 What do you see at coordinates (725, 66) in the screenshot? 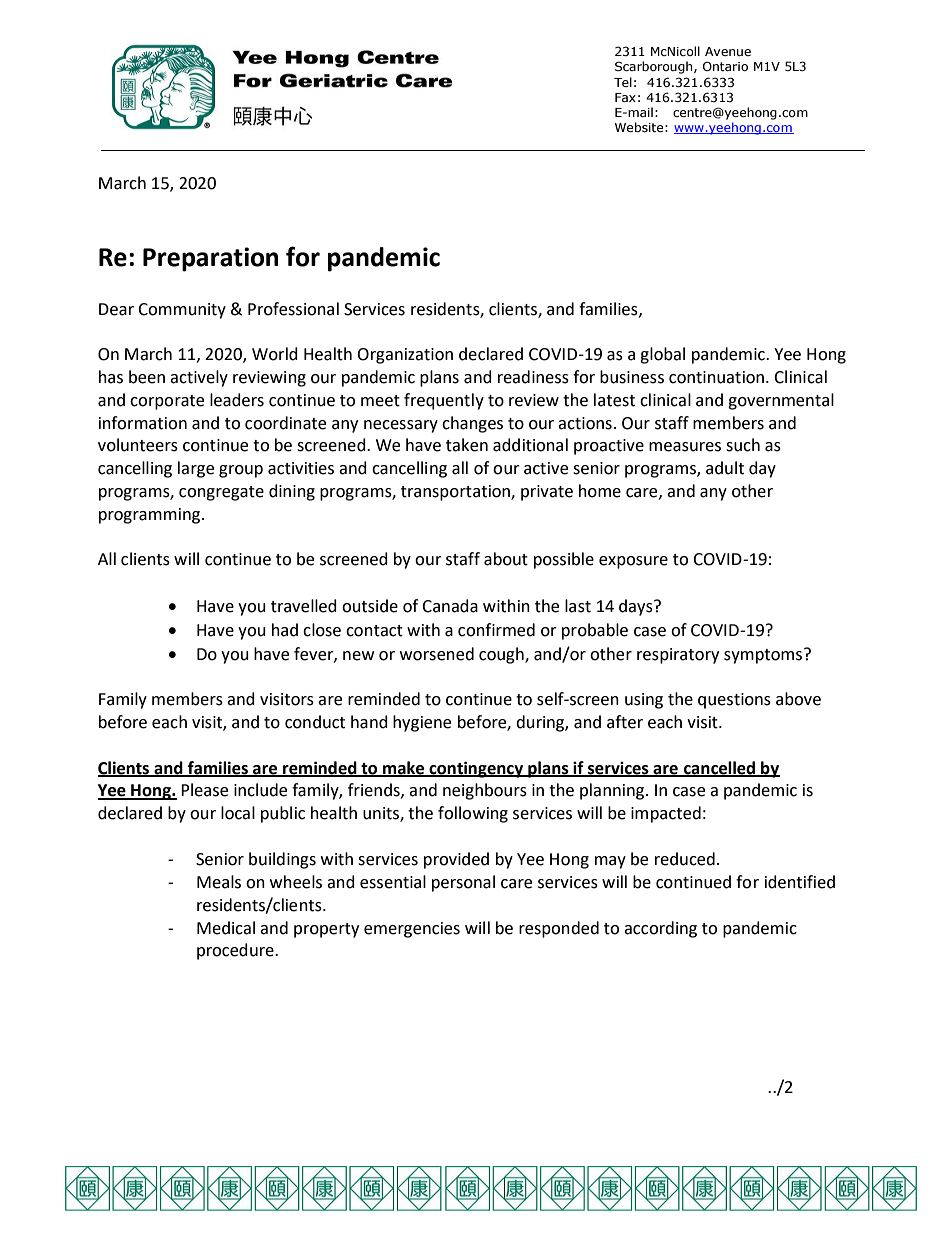
I see `Ontario` at bounding box center [725, 66].
